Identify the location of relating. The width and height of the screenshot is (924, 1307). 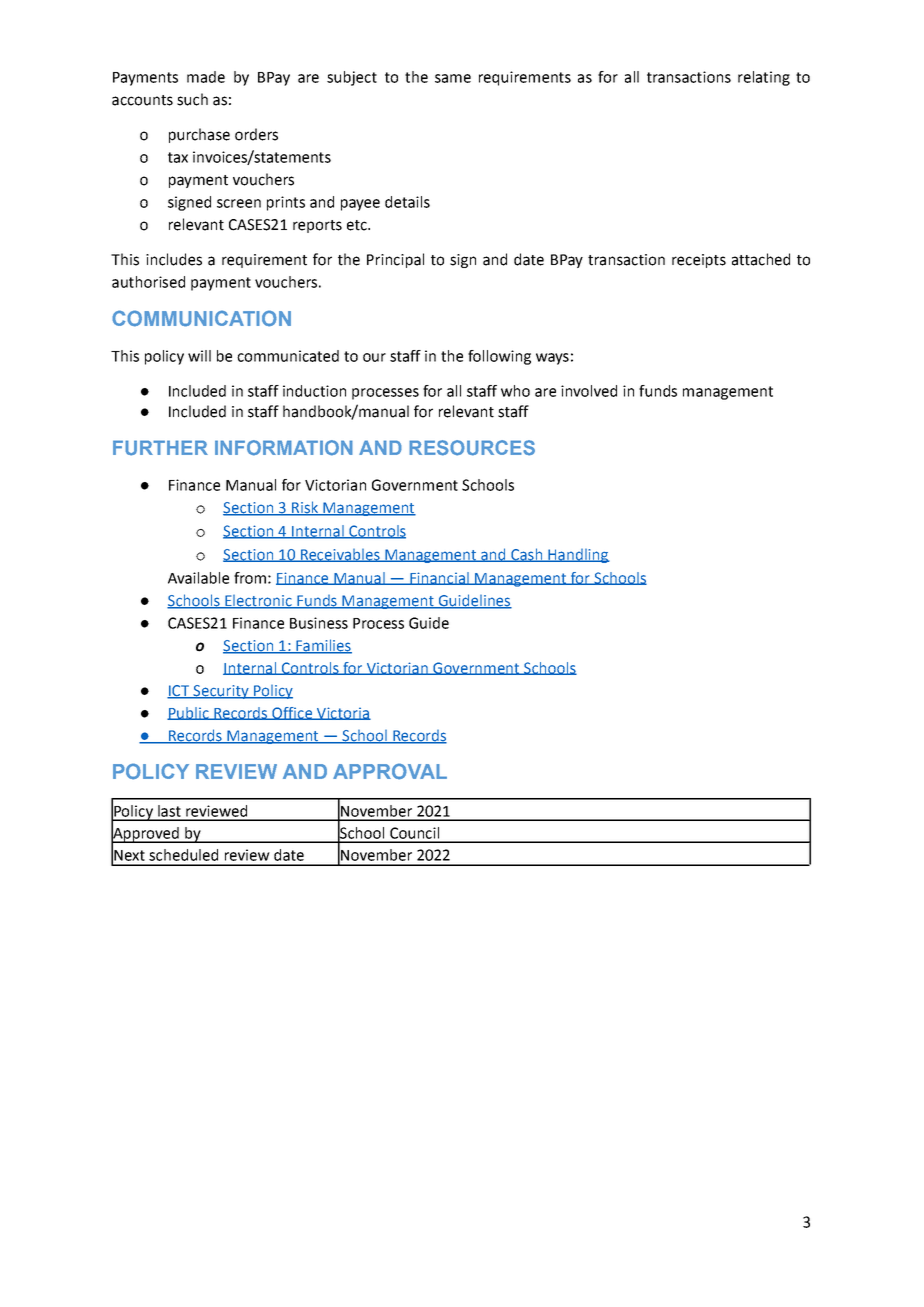
(764, 78).
